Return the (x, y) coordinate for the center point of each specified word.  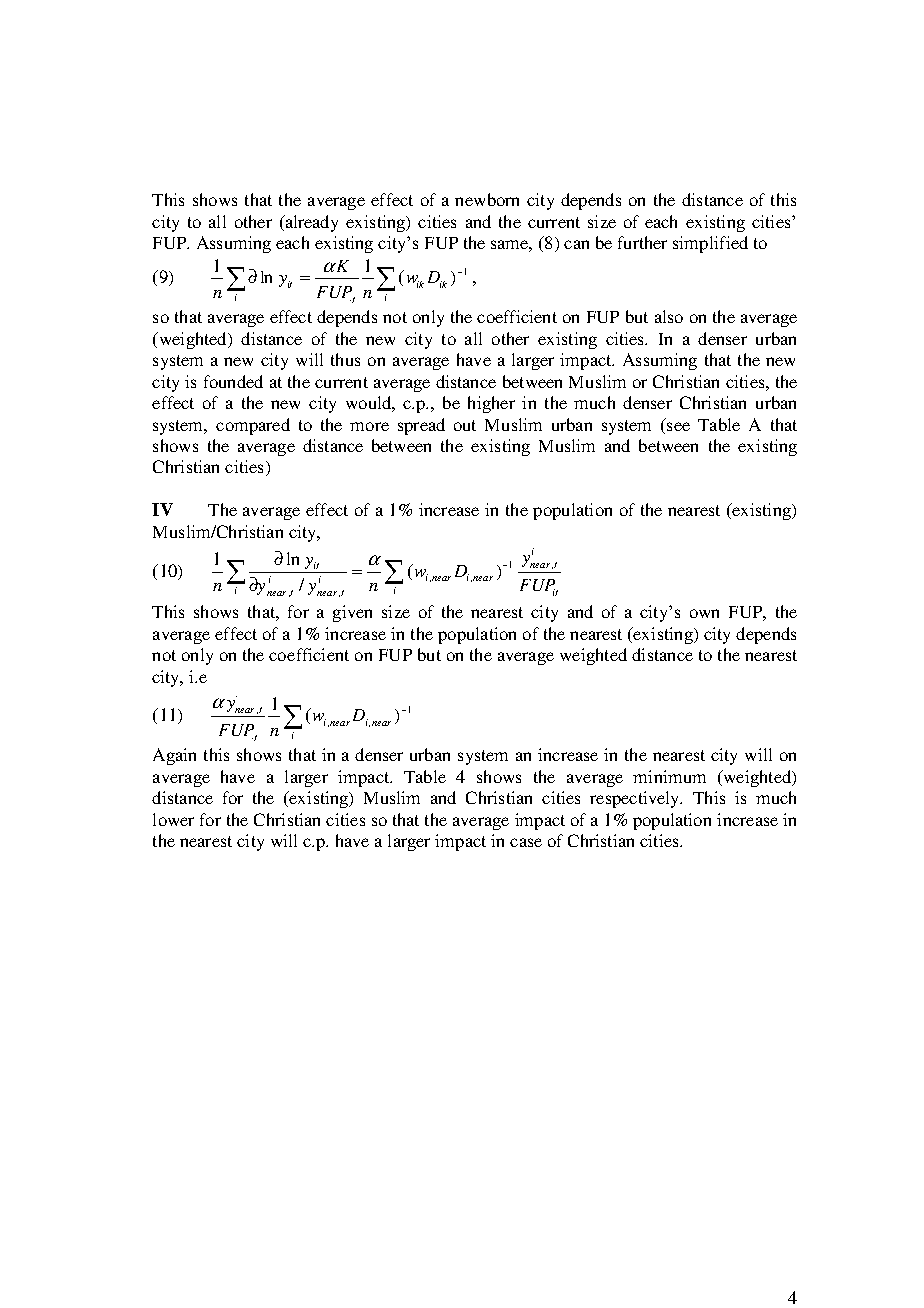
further (642, 242)
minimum (669, 776)
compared (253, 426)
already (310, 223)
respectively (636, 799)
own (704, 613)
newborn (487, 199)
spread (421, 426)
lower (173, 819)
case (526, 842)
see (678, 426)
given (352, 613)
